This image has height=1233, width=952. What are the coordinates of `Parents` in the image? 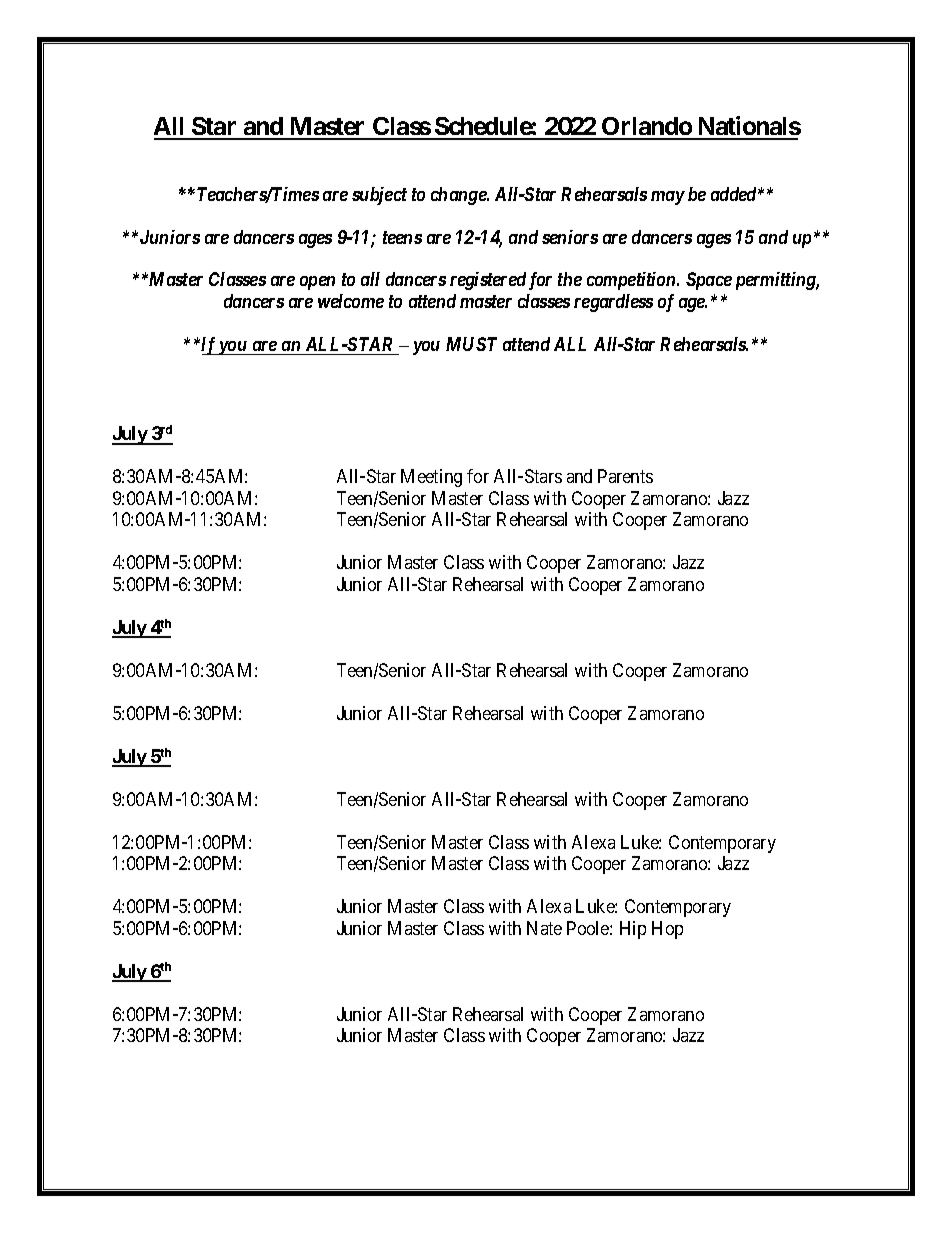 It's located at (625, 476).
